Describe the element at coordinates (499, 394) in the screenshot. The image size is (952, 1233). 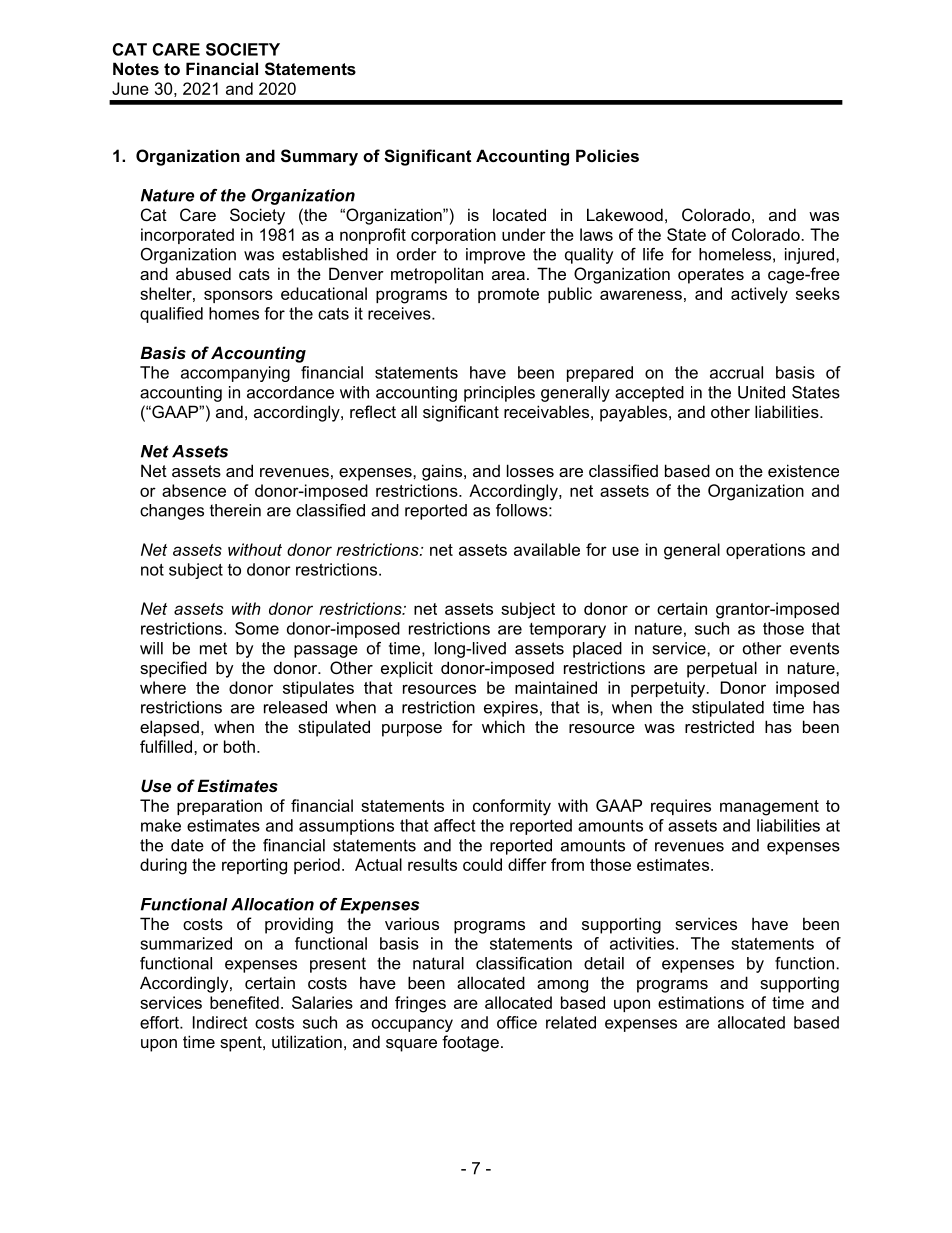
I see `principles` at that location.
